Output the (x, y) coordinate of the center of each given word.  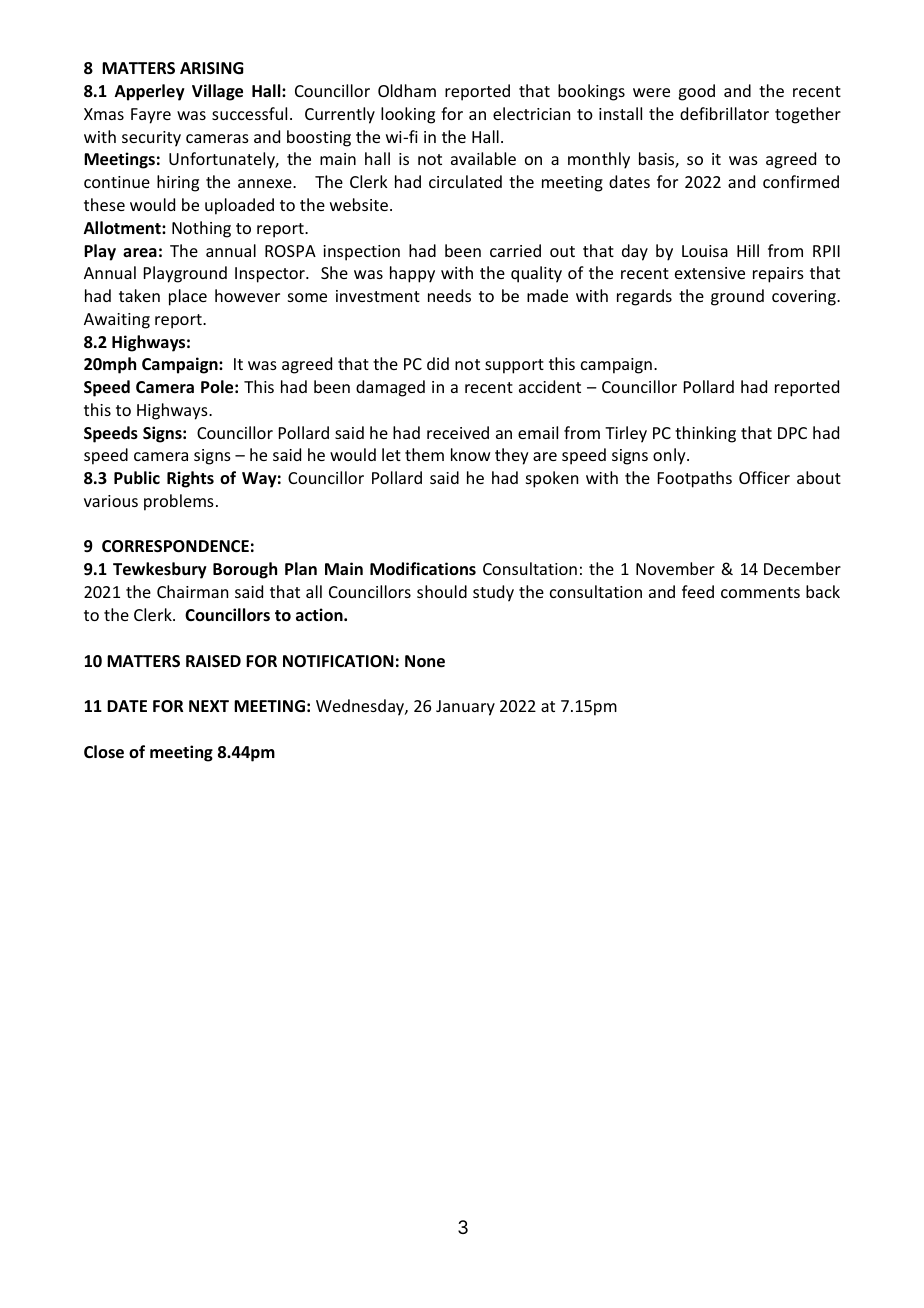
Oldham (407, 90)
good (696, 92)
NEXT (209, 706)
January (465, 708)
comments (760, 592)
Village (217, 92)
